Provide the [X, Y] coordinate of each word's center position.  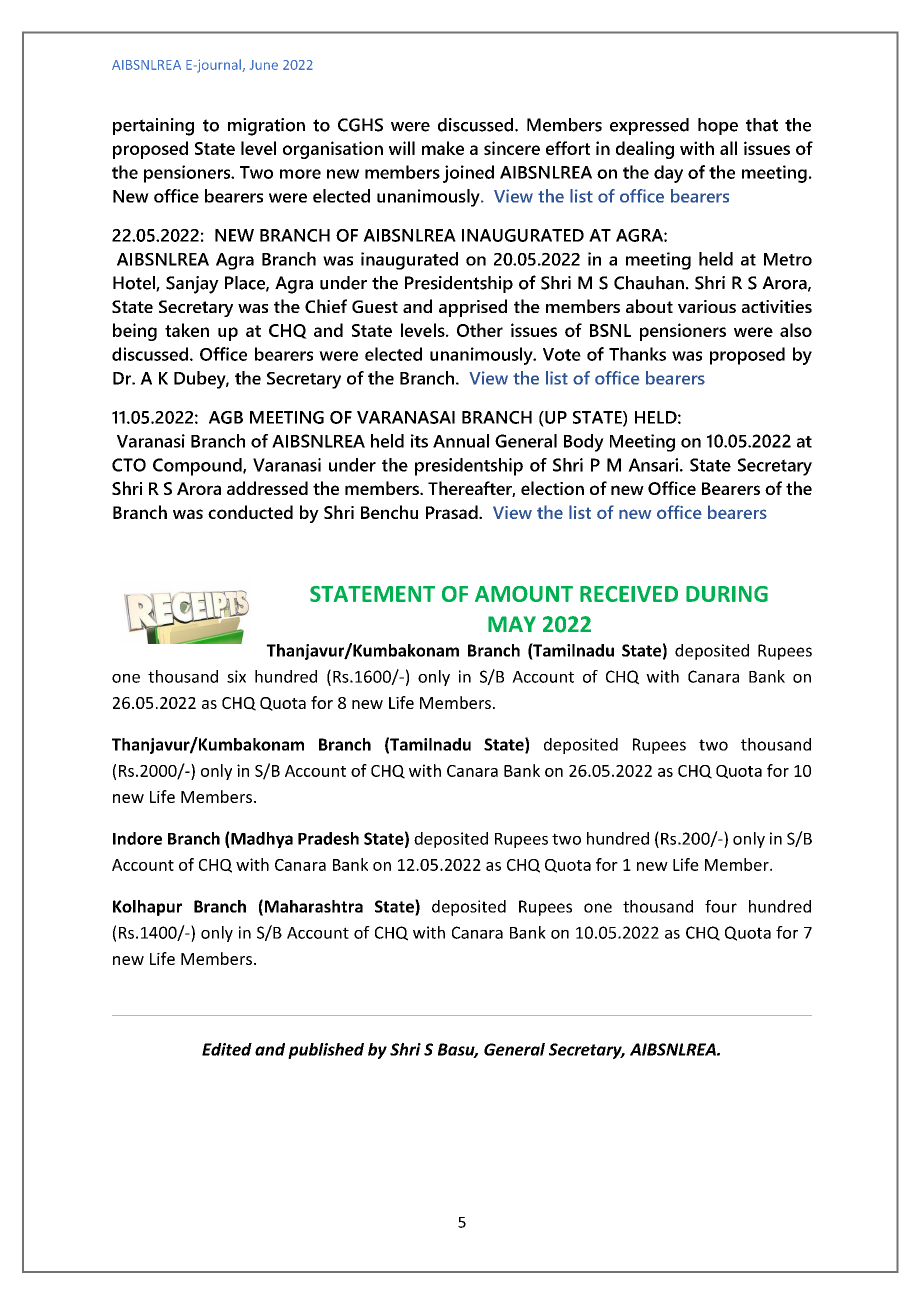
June [264, 65]
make [443, 148]
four [721, 906]
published [326, 1051]
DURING [727, 594]
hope [718, 126]
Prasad [453, 512]
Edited [227, 1049]
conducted [250, 512]
